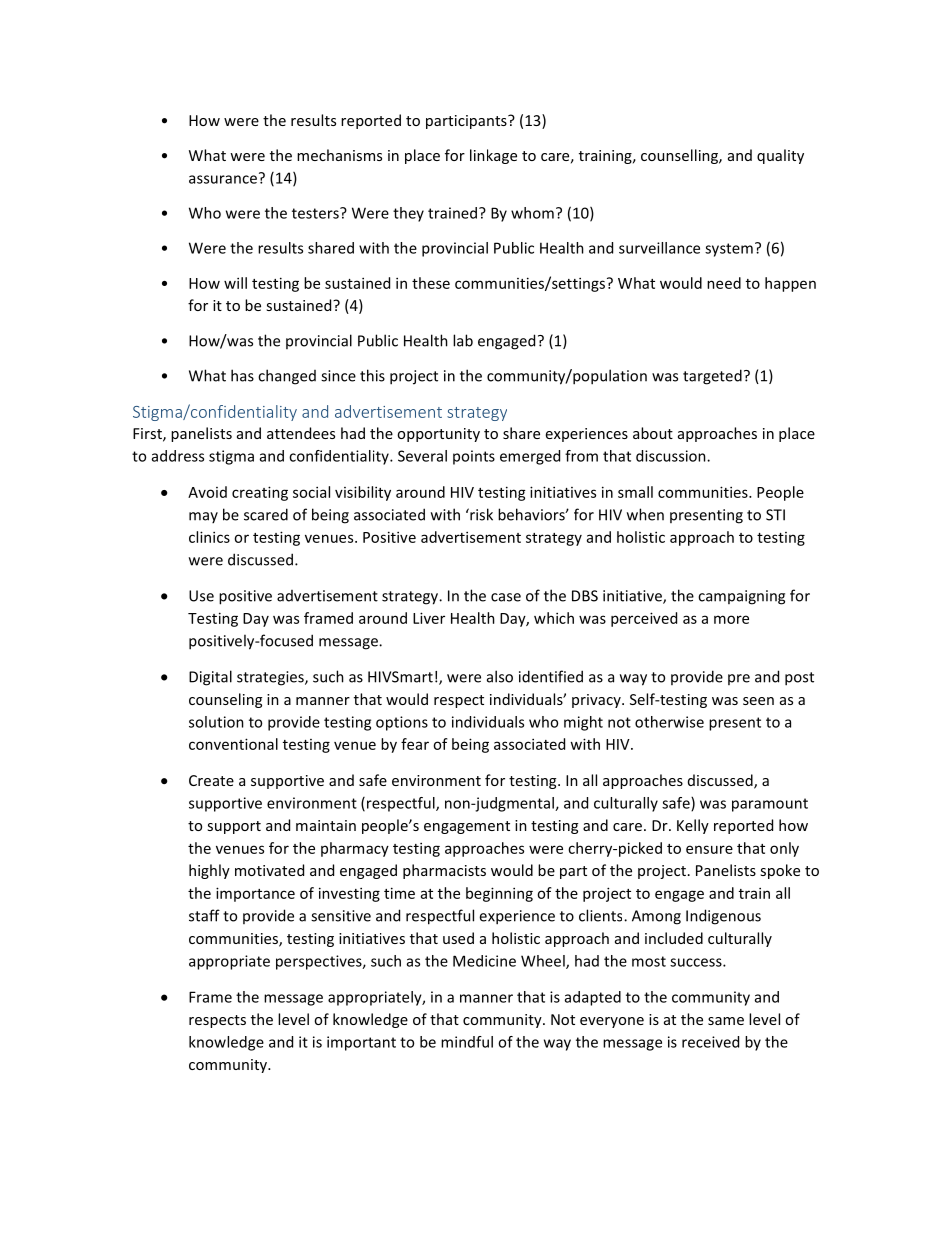 The height and width of the page is (1233, 952). What do you see at coordinates (780, 156) in the page?
I see `quality` at bounding box center [780, 156].
